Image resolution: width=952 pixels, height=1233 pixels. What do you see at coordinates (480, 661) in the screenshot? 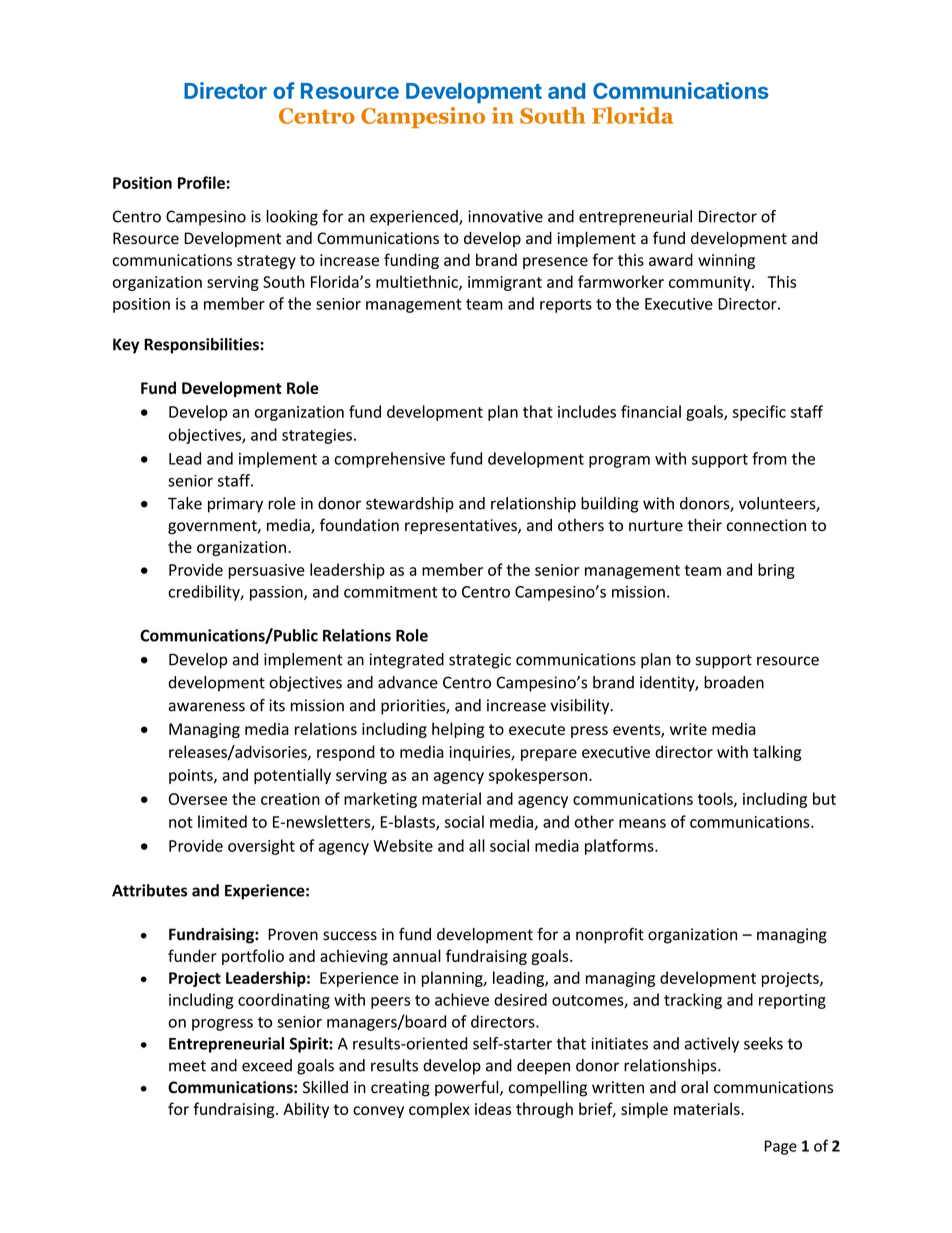
I see `strategic` at bounding box center [480, 661].
